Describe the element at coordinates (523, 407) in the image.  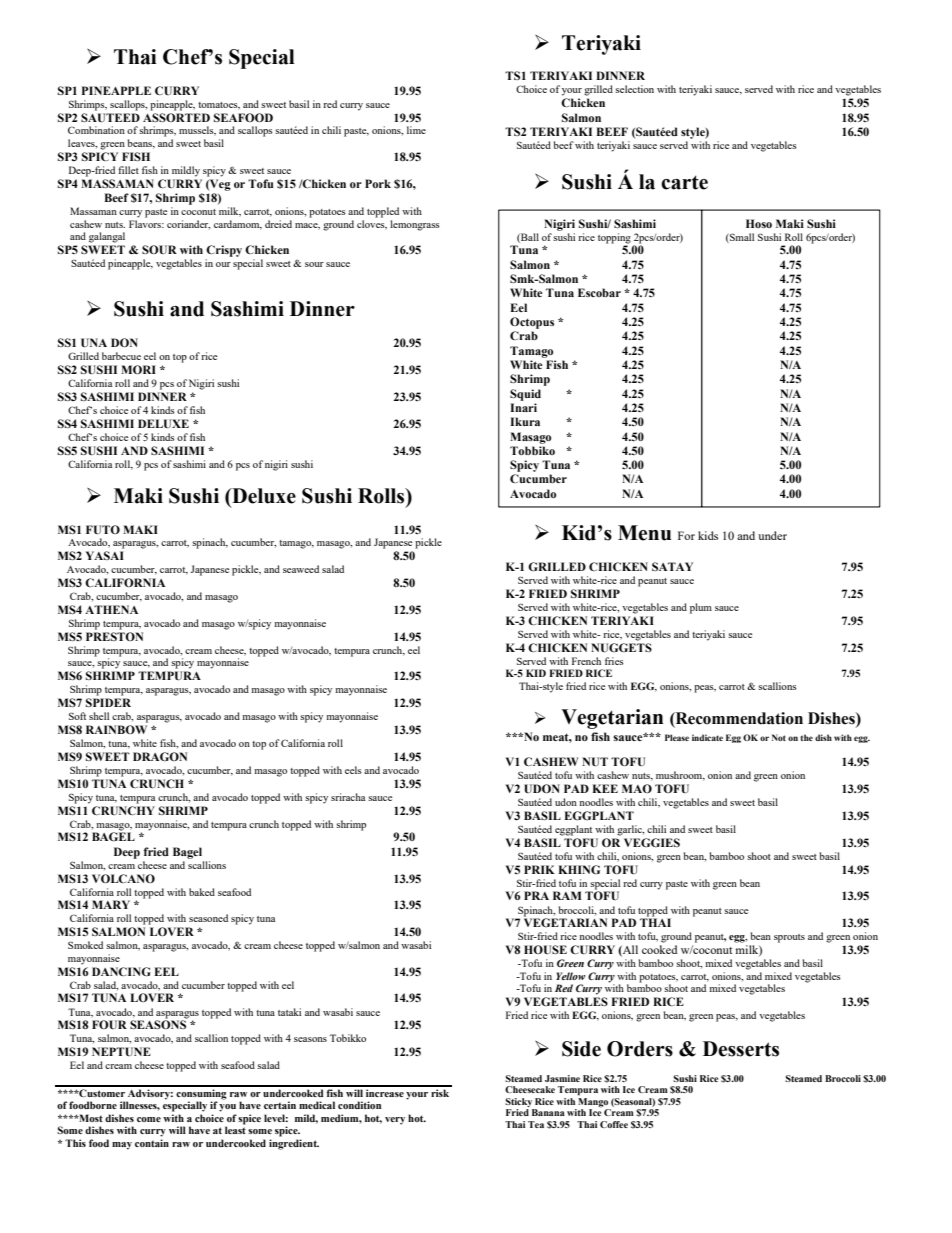
I see `Inari` at that location.
